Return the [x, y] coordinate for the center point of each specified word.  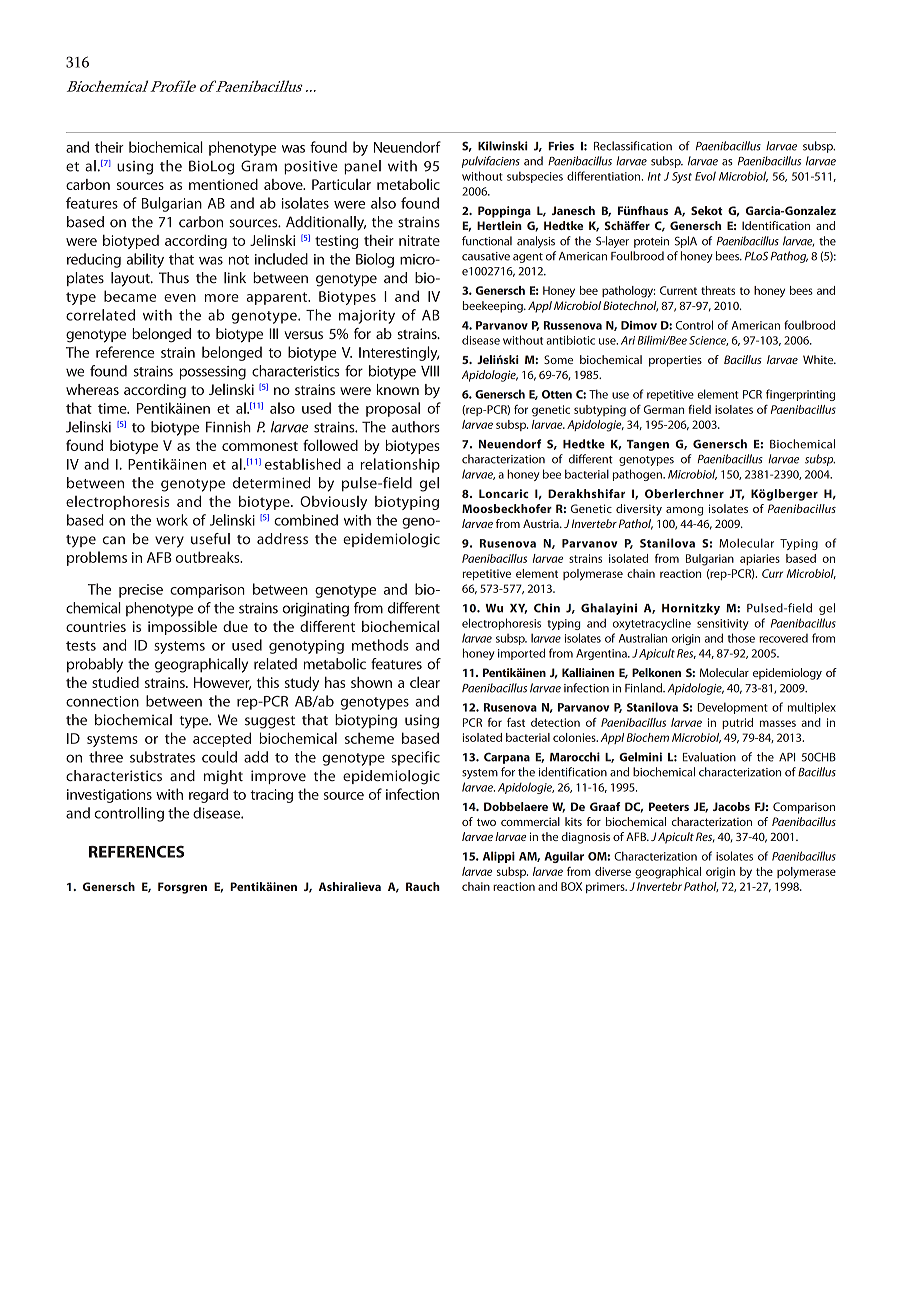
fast [516, 722]
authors [416, 427]
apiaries [760, 559]
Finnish [228, 427]
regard [208, 795]
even [180, 298]
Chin [547, 608]
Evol [705, 176]
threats [718, 290]
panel [362, 167]
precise [141, 591]
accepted [222, 739]
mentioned [223, 184]
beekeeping [494, 307]
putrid [737, 723]
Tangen [648, 445]
